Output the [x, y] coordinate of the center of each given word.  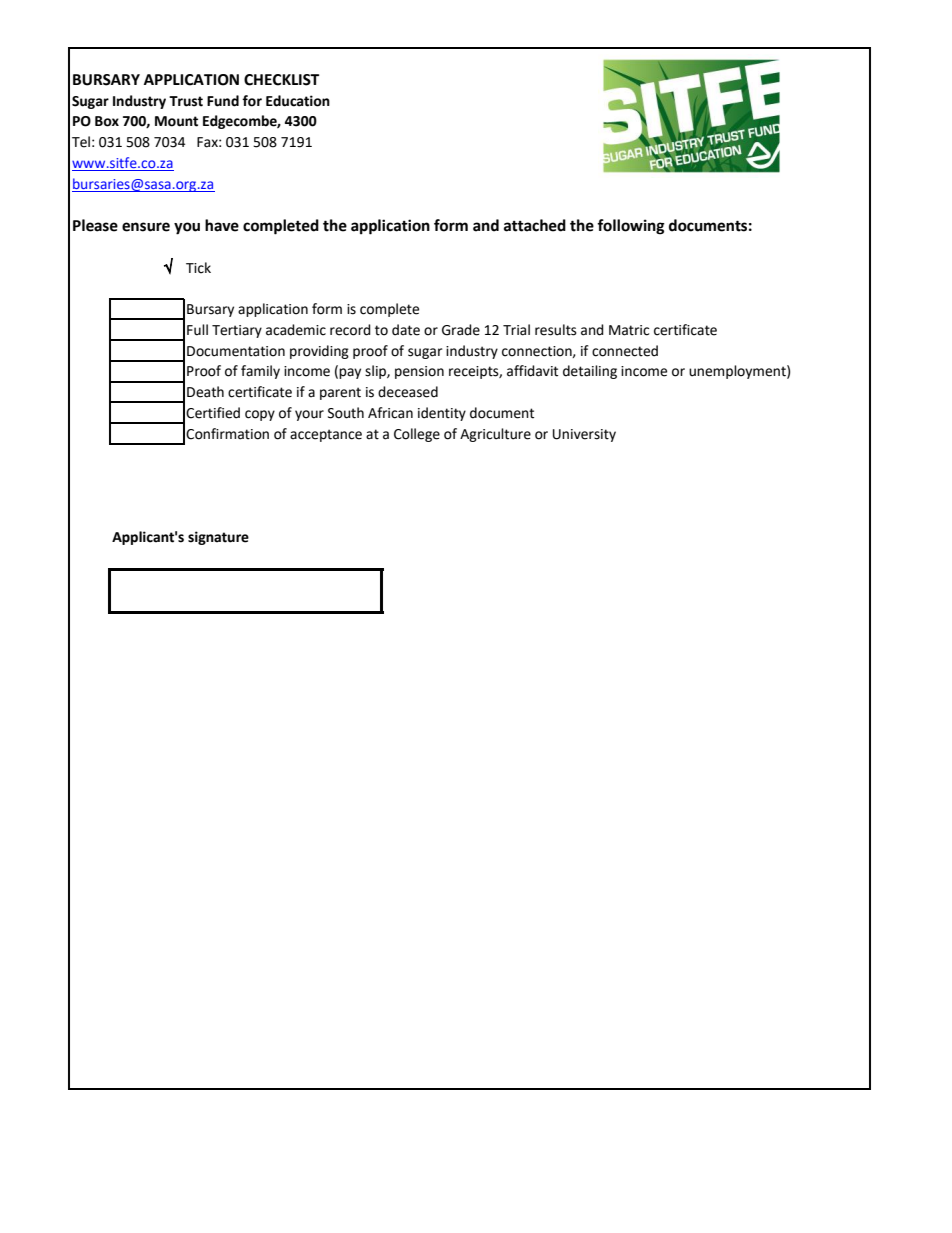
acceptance [326, 435]
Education [298, 101]
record [350, 330]
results [556, 330]
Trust [186, 101]
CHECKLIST [281, 80]
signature [218, 538]
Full [197, 330]
